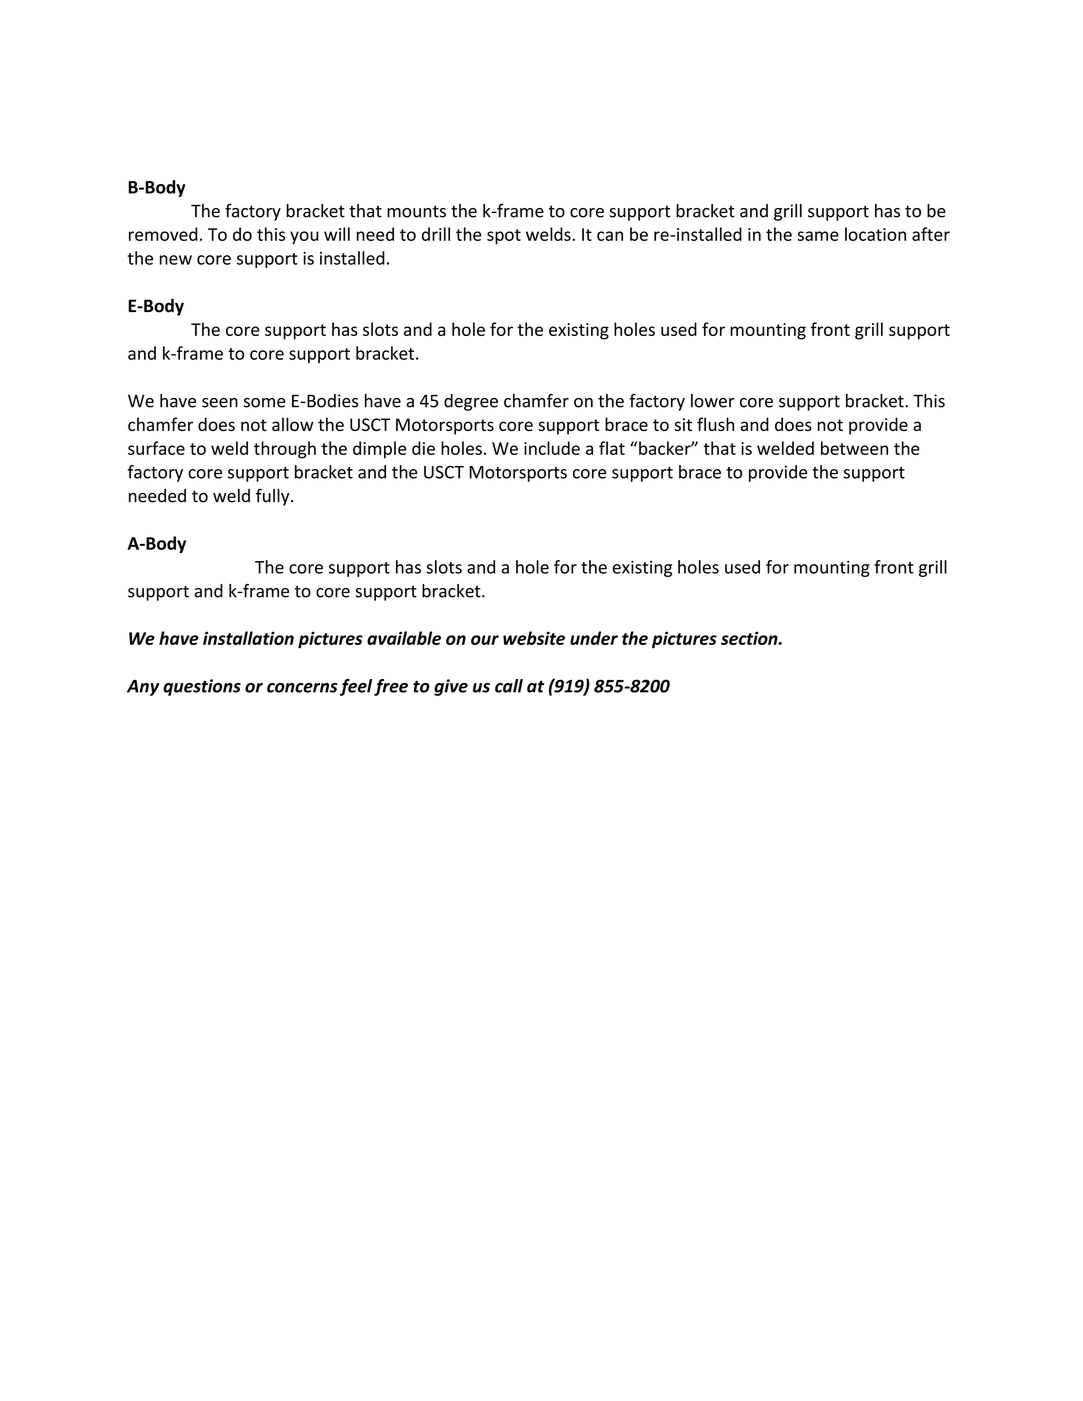  I want to click on between, so click(854, 448).
